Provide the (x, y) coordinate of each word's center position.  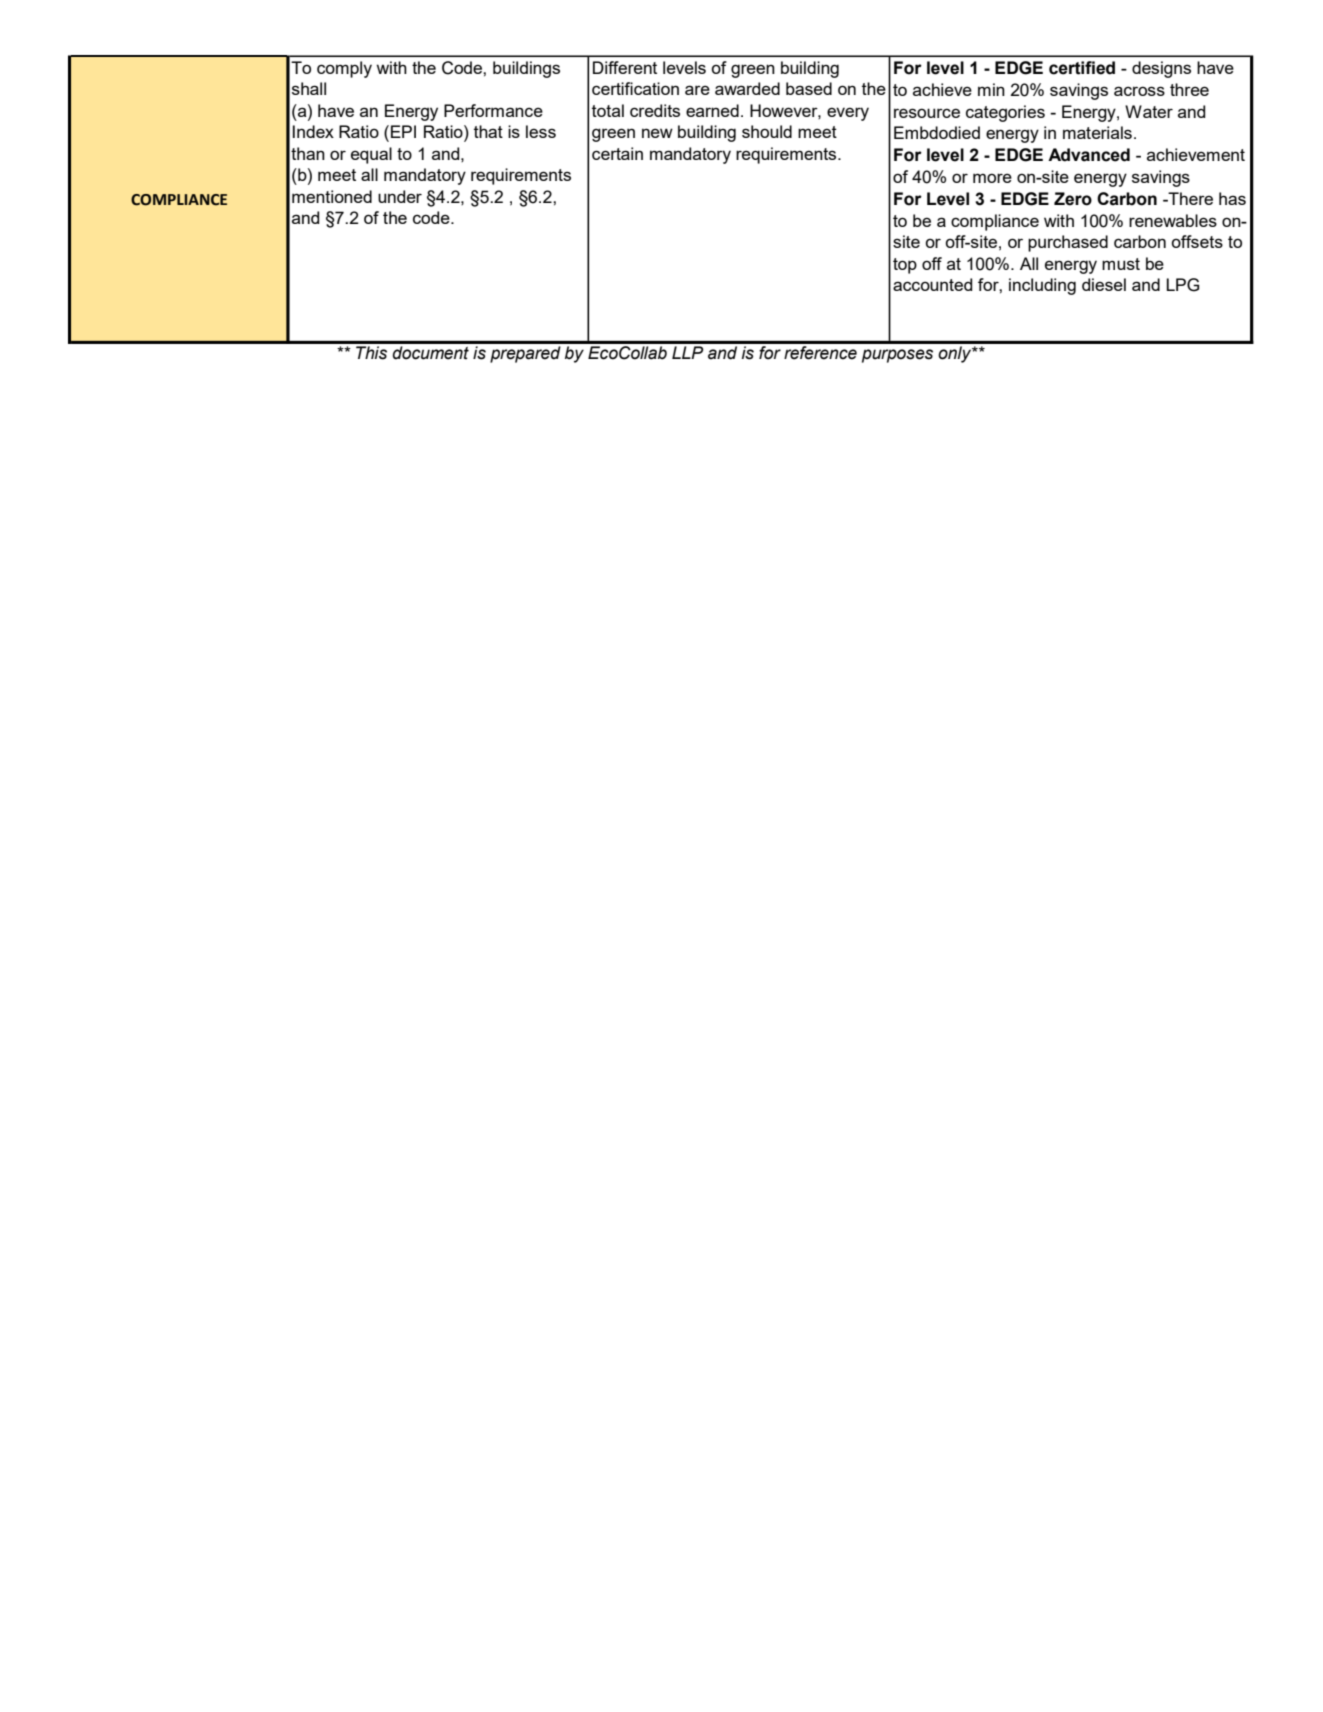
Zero (1073, 199)
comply (344, 69)
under (400, 196)
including (1042, 286)
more (992, 178)
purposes (897, 356)
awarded (747, 88)
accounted (932, 284)
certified (1082, 68)
